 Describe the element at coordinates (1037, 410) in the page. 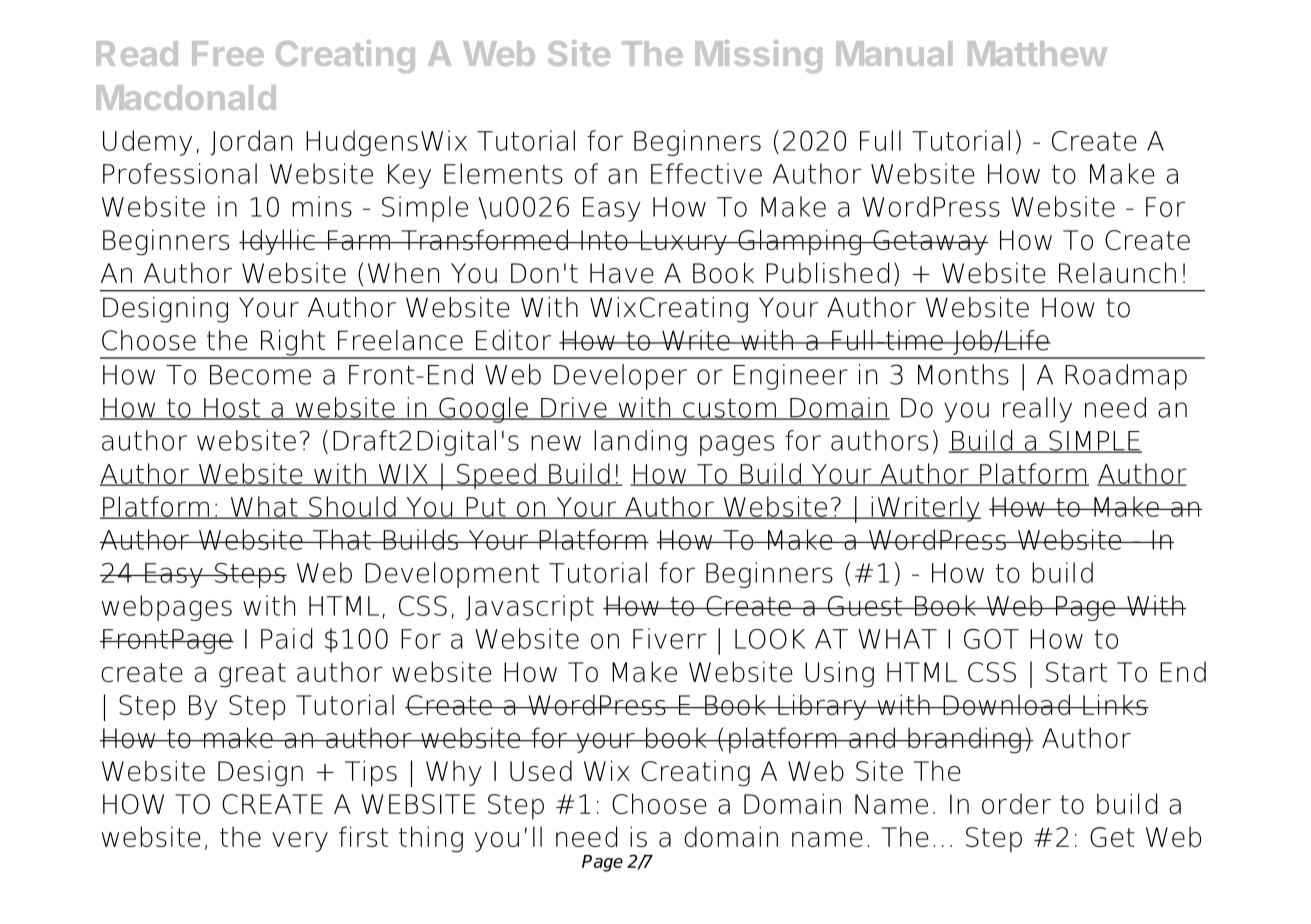

I see `really` at that location.
